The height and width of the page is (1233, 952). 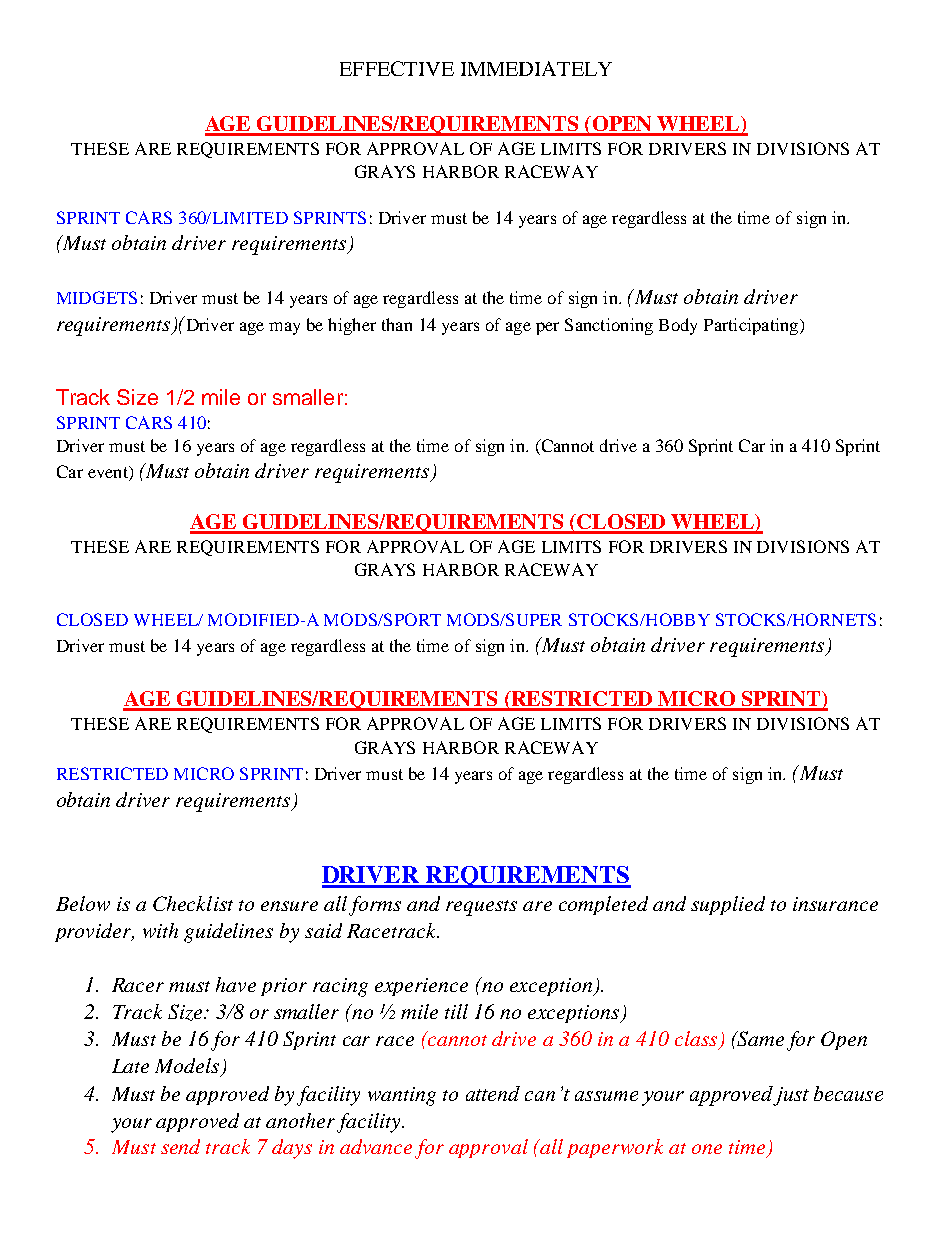 I want to click on EFFECTIVE, so click(x=397, y=68).
